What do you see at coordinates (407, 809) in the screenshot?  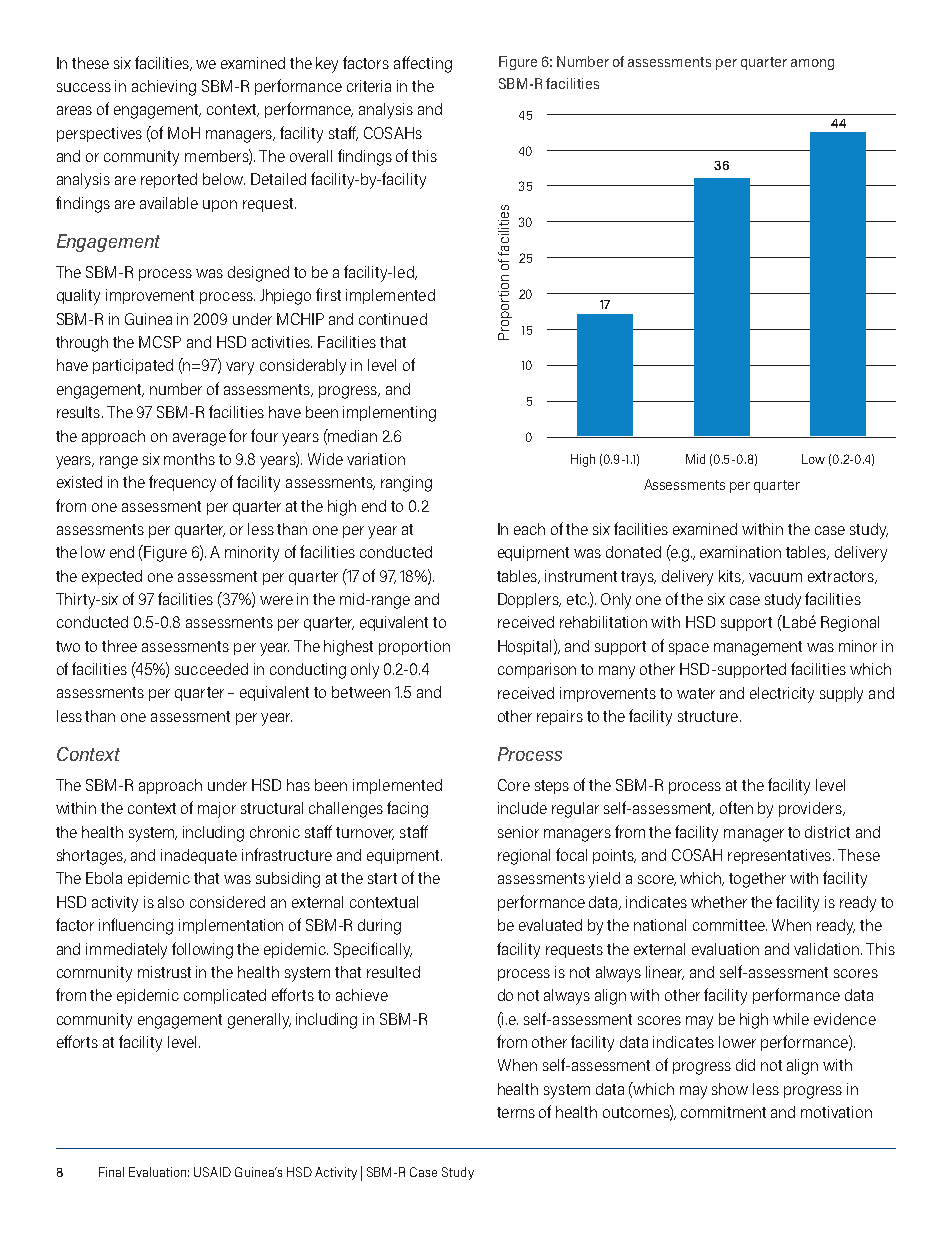 I see `facing` at bounding box center [407, 809].
